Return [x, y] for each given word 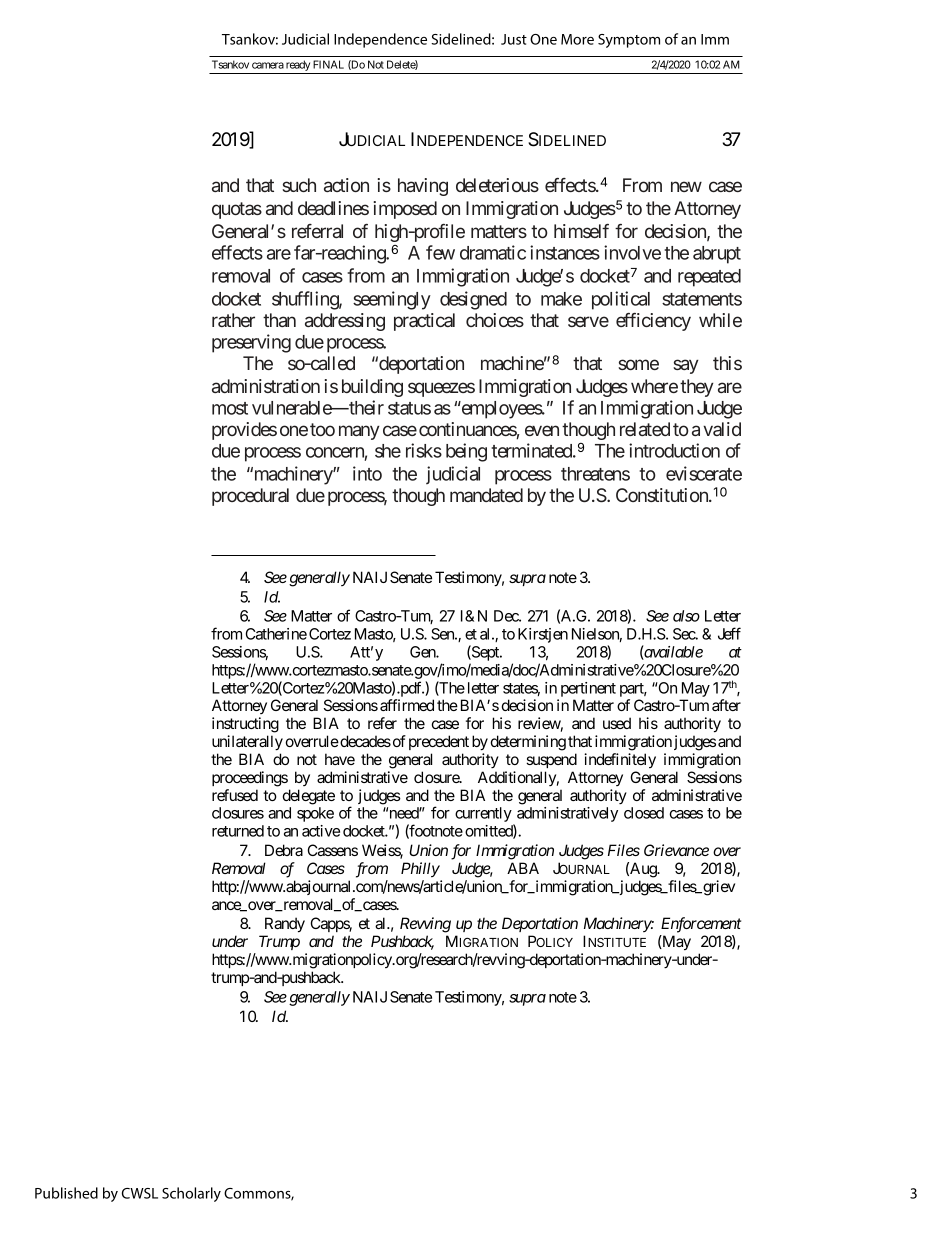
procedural [250, 497]
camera [268, 65]
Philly [420, 869]
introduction [674, 450]
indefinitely [620, 760]
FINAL [328, 64]
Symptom [629, 41]
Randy [285, 925]
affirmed [407, 705]
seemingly [392, 300]
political [621, 300]
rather [233, 320]
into [367, 473]
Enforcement [701, 925]
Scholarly [191, 1194]
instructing [245, 725]
